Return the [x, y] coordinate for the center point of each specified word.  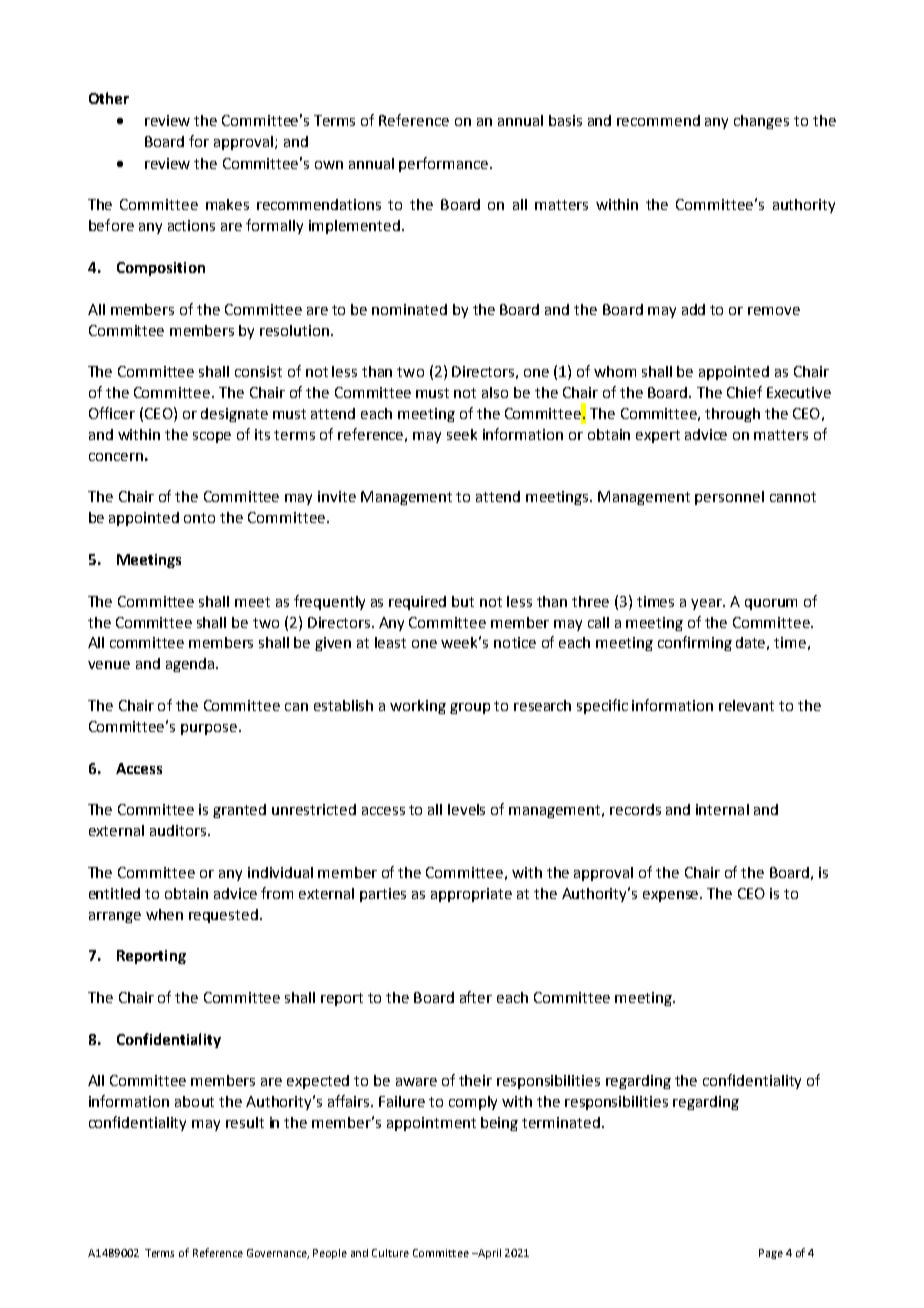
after [476, 997]
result [245, 1122]
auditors [178, 830]
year [707, 604]
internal [722, 809]
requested [223, 916]
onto [199, 518]
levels [466, 809]
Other [109, 98]
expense [672, 896]
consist [258, 371]
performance [445, 164]
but [463, 601]
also [495, 392]
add [693, 309]
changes [761, 122]
